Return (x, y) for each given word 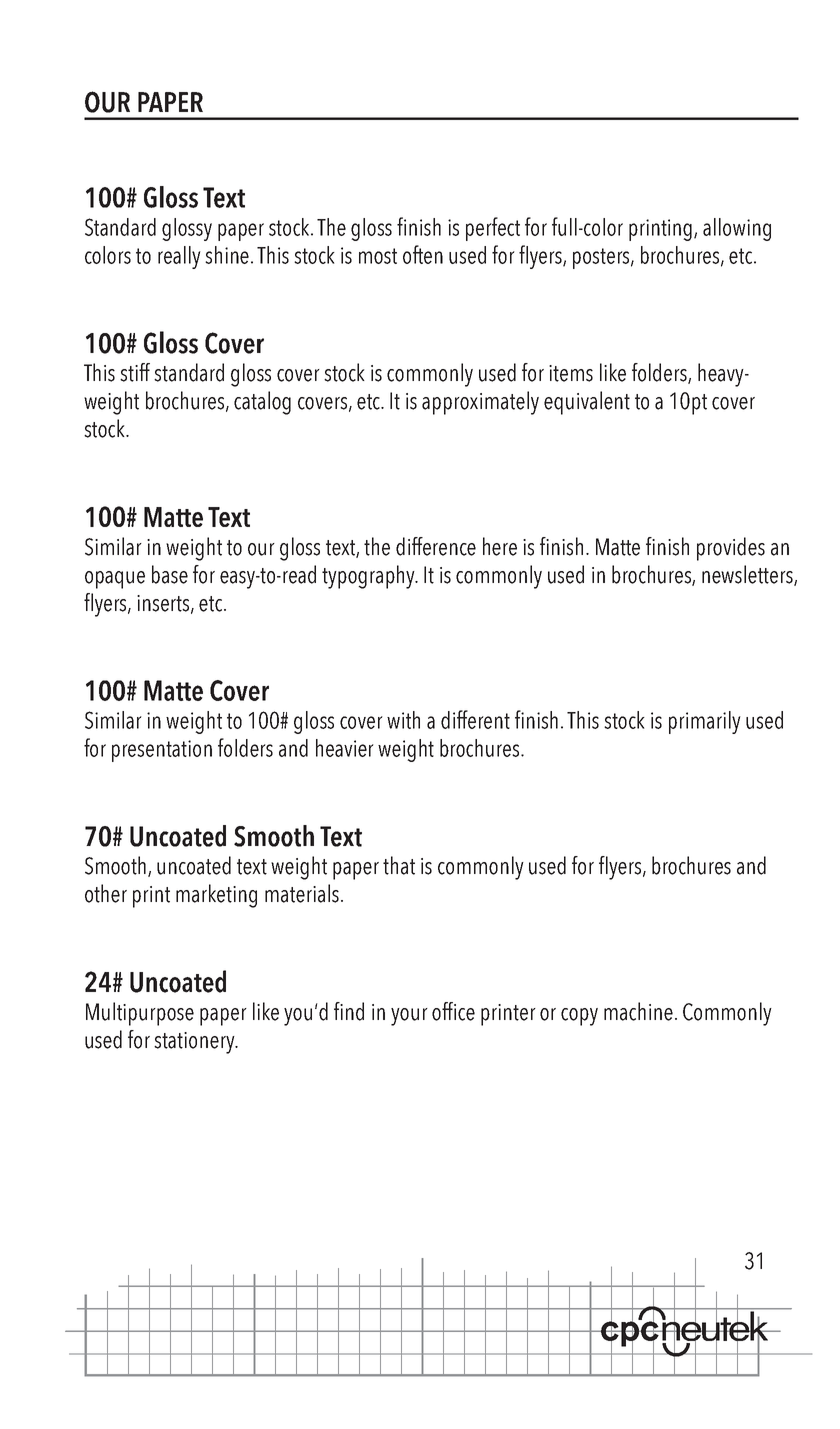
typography (369, 577)
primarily (705, 722)
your (409, 1017)
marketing (216, 896)
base (170, 574)
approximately (480, 403)
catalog (262, 403)
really (179, 257)
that (399, 865)
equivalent (587, 403)
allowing (737, 229)
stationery (195, 1043)
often (423, 254)
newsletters (748, 575)
